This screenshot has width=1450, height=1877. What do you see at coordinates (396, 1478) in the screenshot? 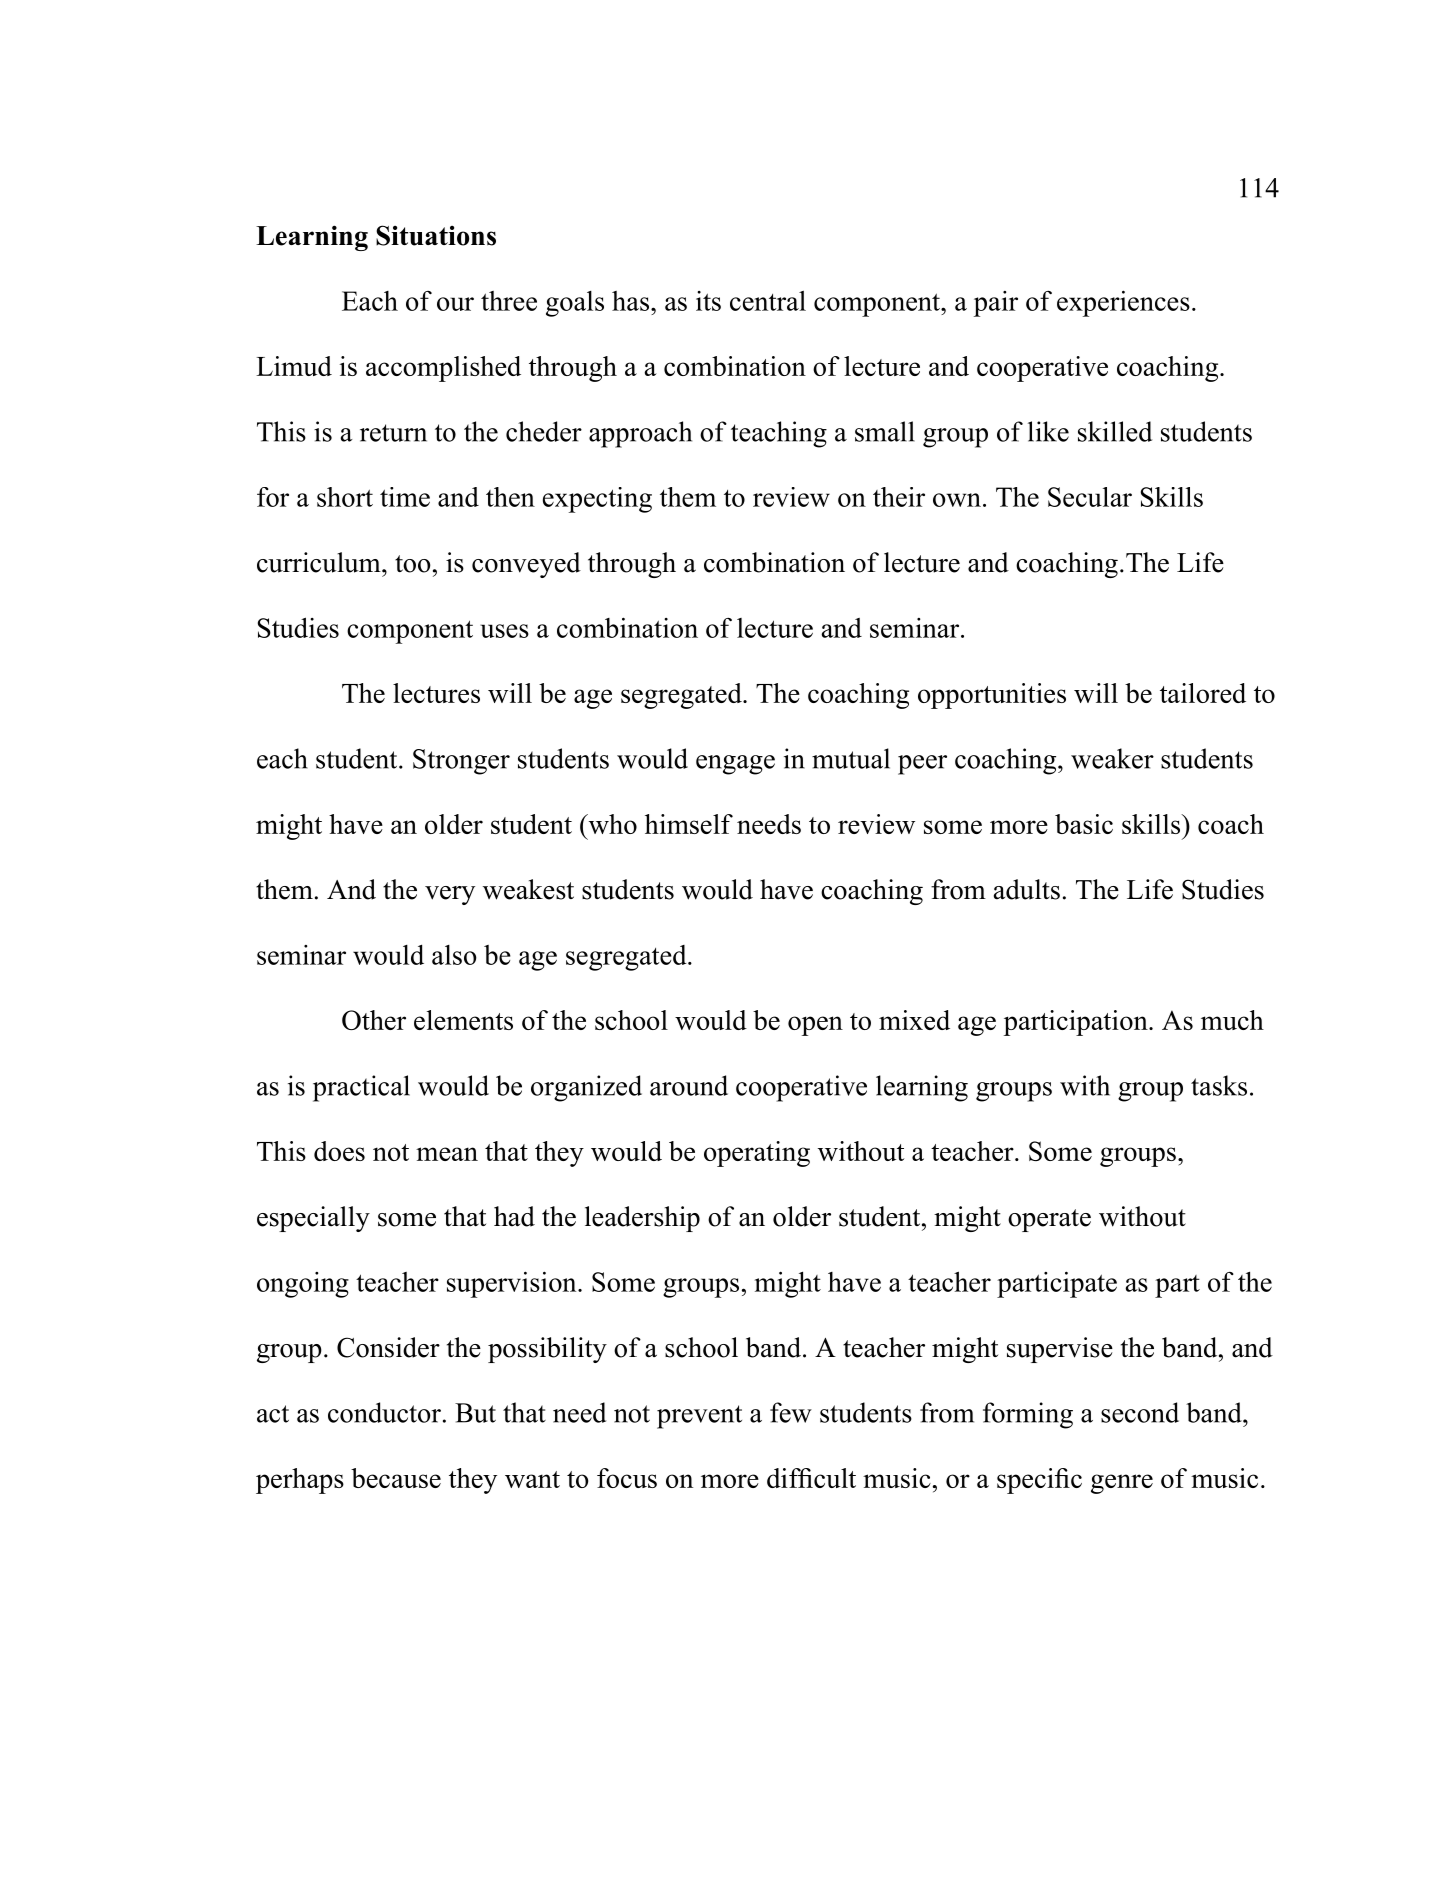
I see `because` at bounding box center [396, 1478].
